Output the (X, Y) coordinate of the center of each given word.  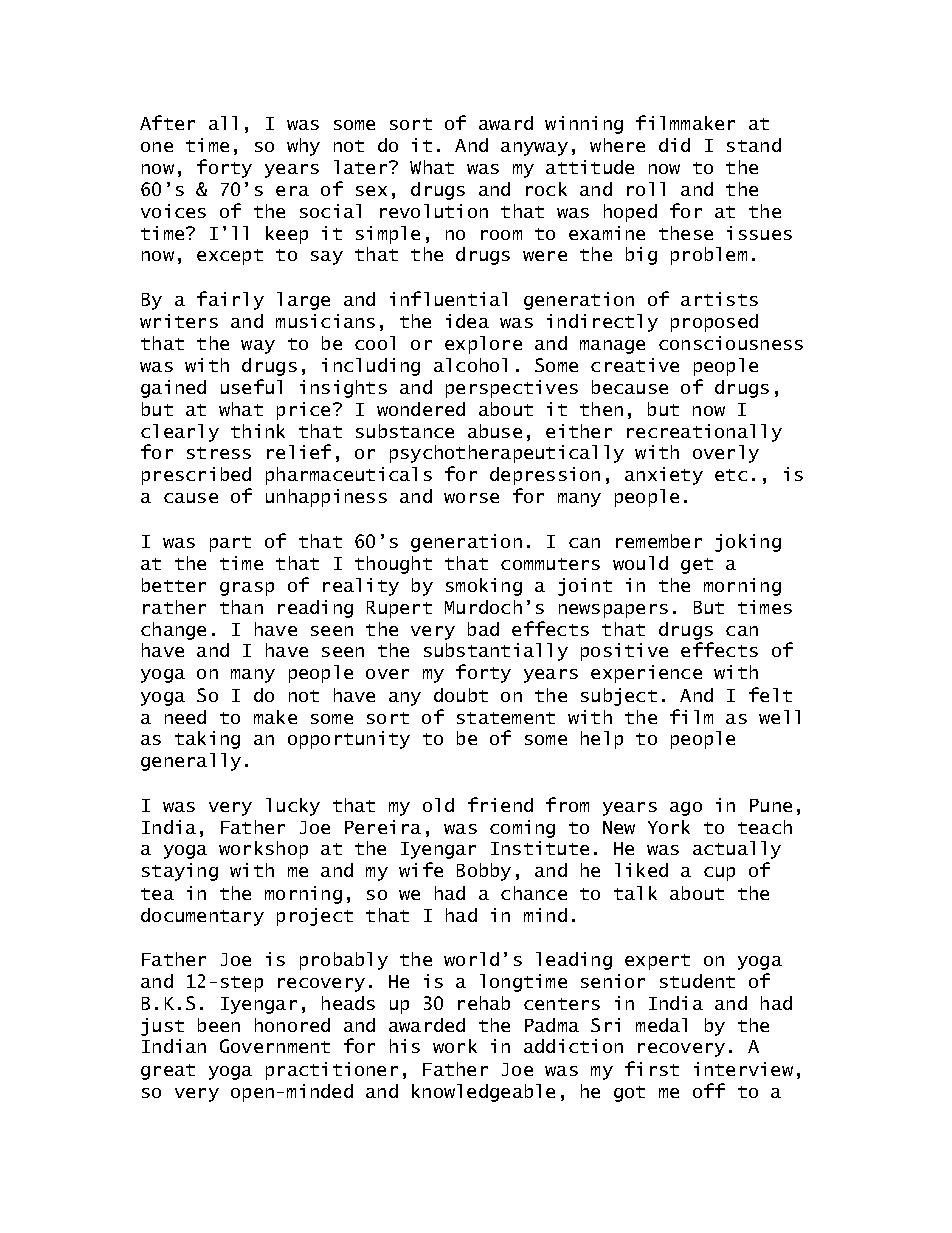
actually (737, 850)
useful (251, 386)
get (697, 566)
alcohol (470, 365)
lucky (293, 807)
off (709, 1090)
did (674, 145)
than (241, 607)
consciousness (731, 343)
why (303, 147)
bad (483, 629)
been (219, 1025)
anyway (534, 149)
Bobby (484, 872)
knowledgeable (483, 1093)
